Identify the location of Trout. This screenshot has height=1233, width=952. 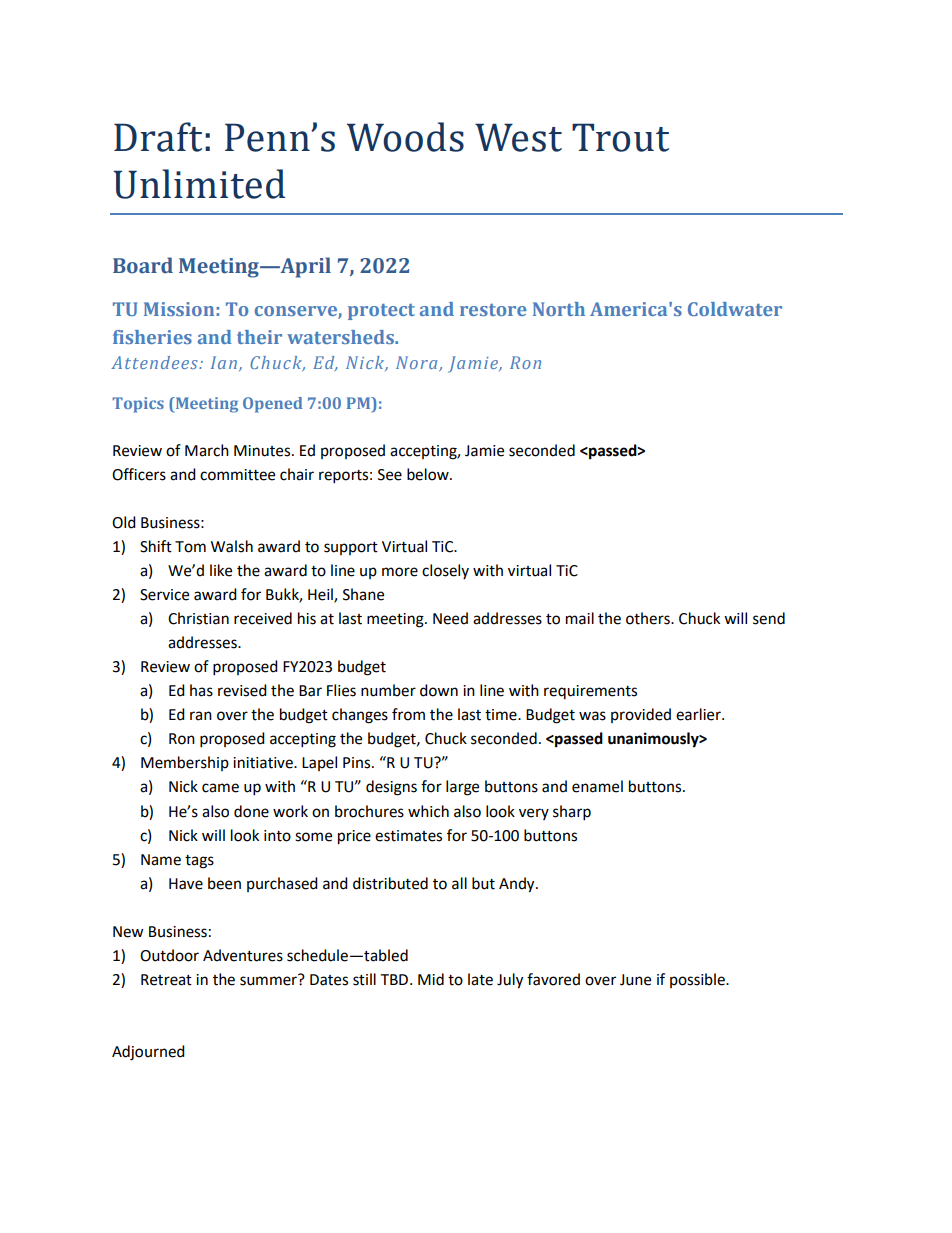
(620, 137).
